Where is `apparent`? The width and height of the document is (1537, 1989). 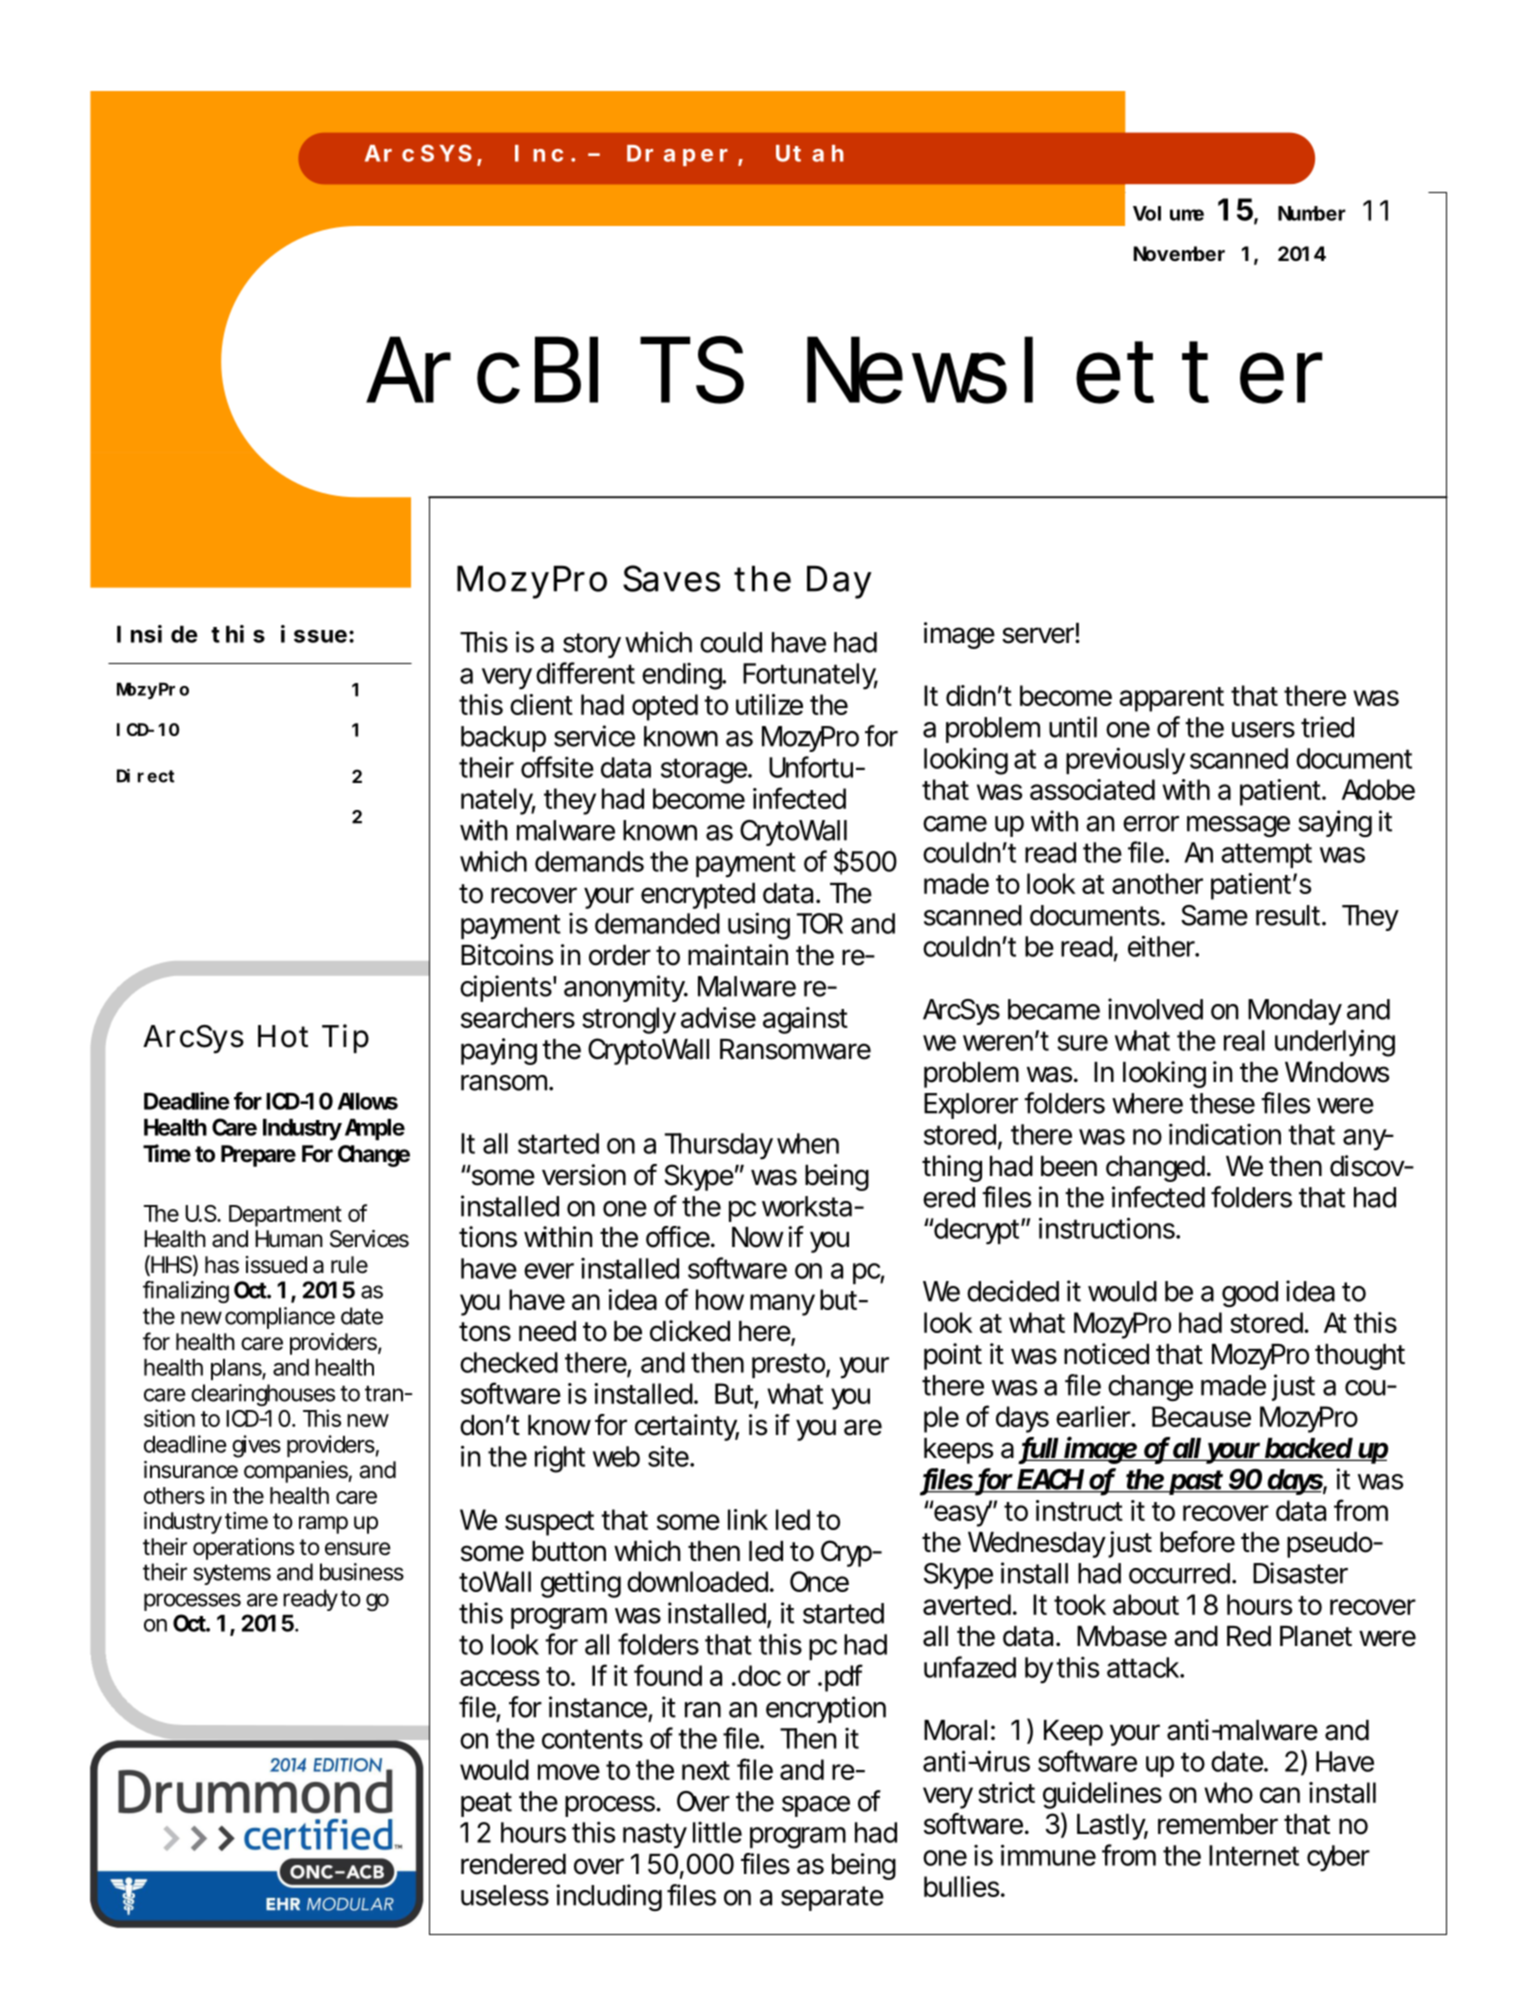 apparent is located at coordinates (1171, 699).
